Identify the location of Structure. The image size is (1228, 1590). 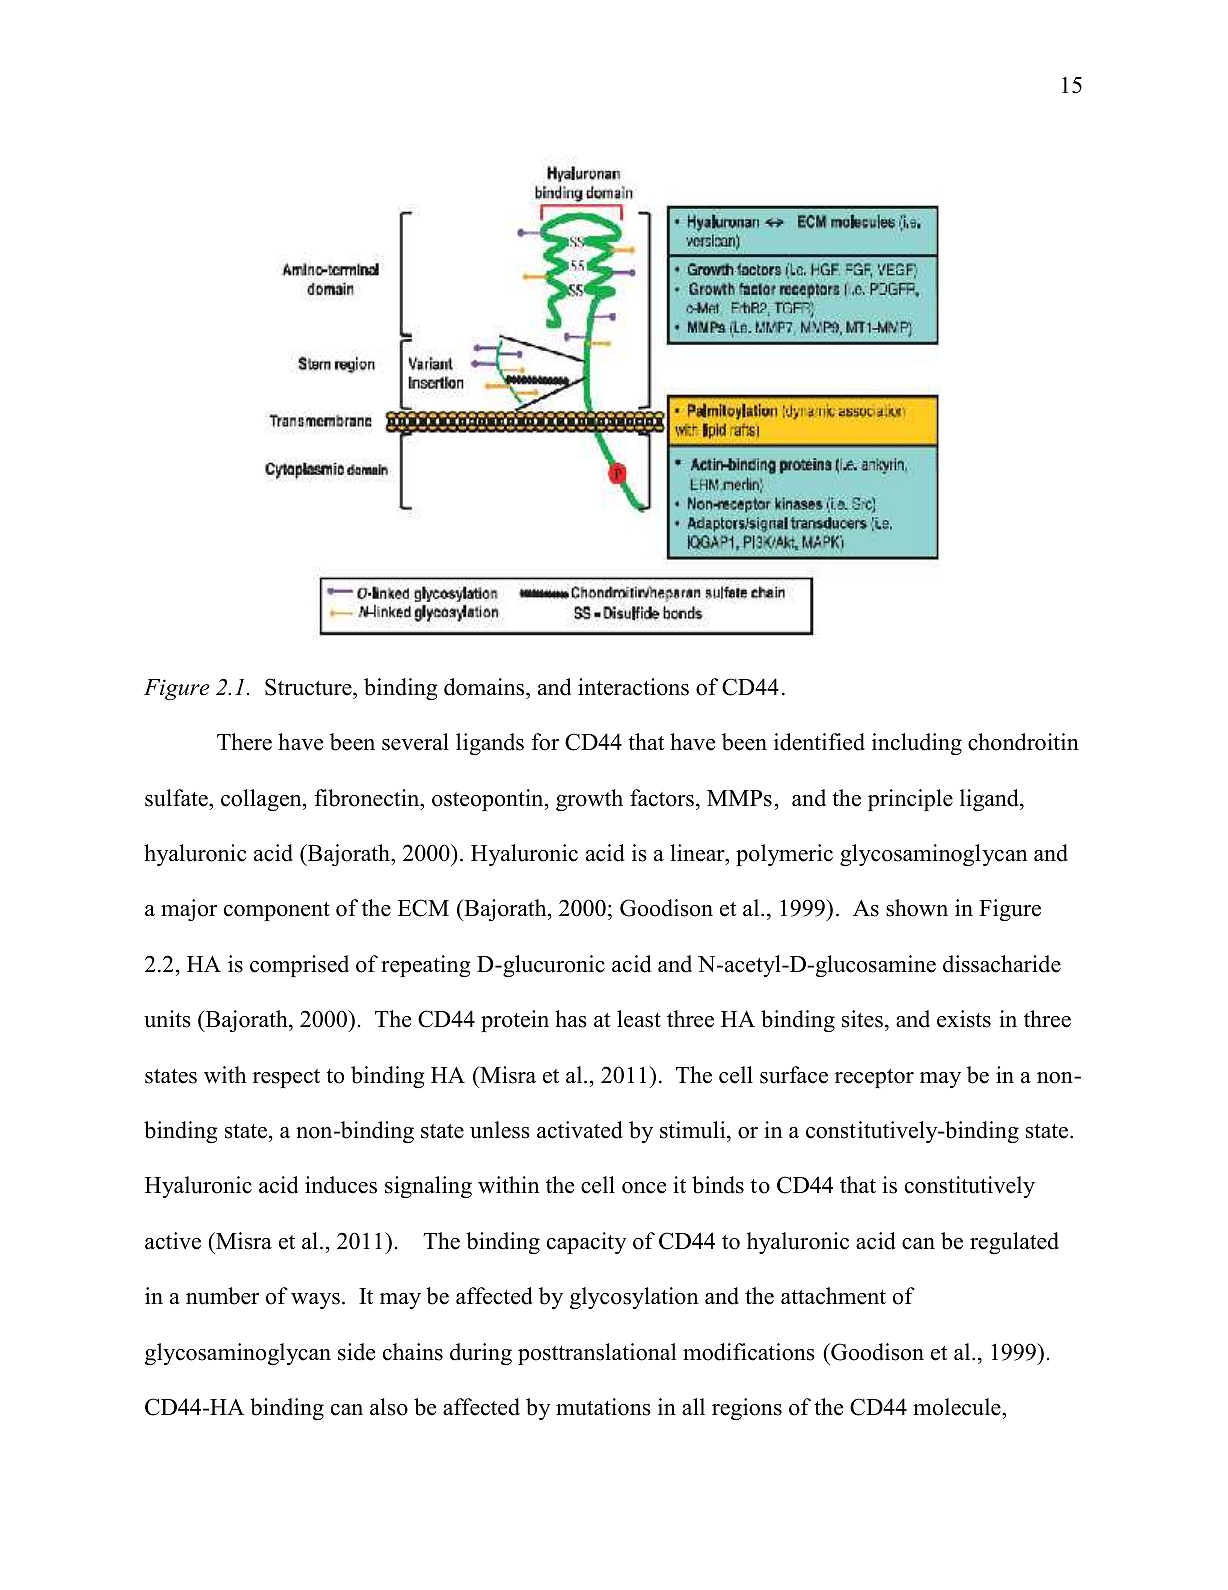
(309, 687).
